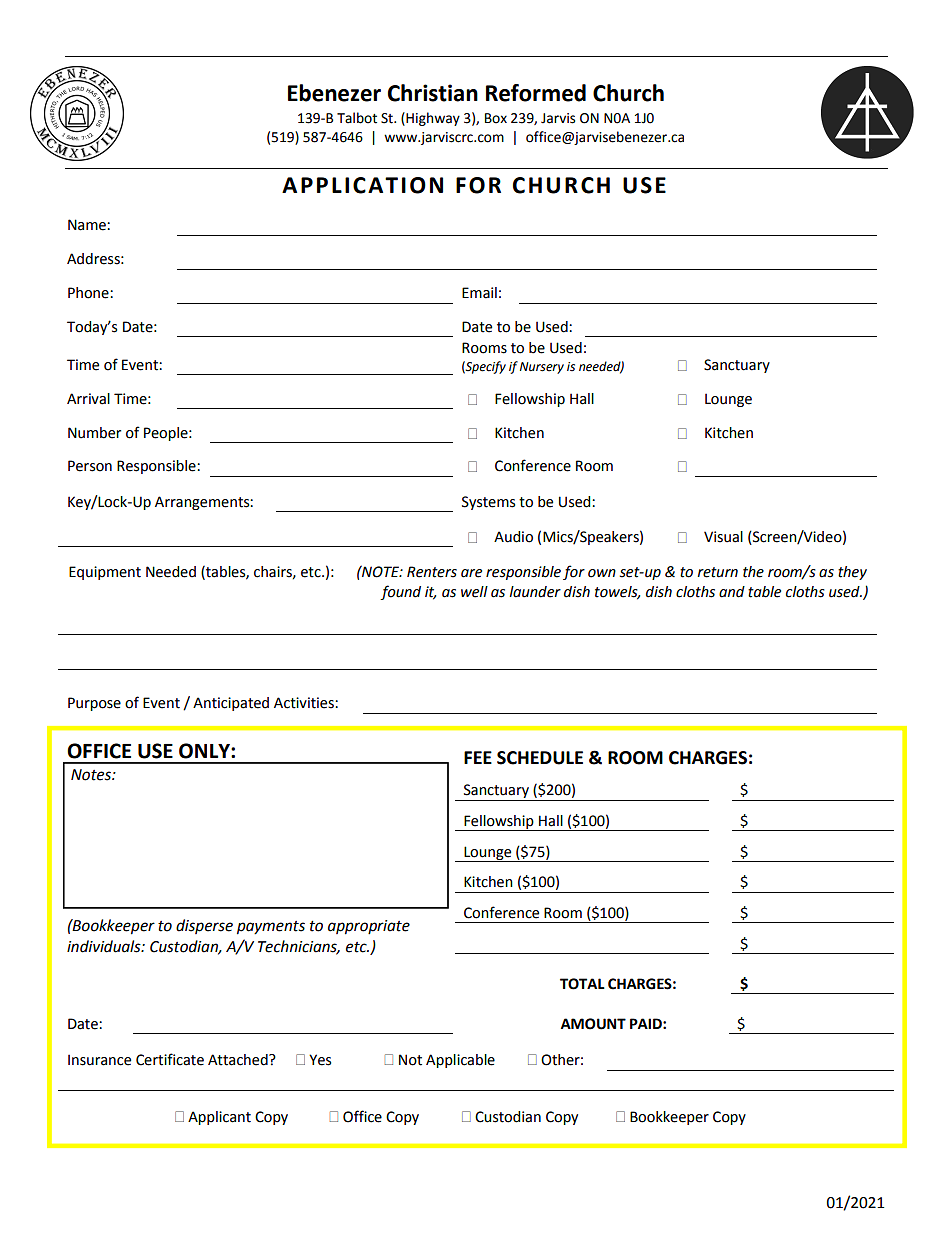 The height and width of the page is (1233, 952). What do you see at coordinates (204, 926) in the page?
I see `disperse` at bounding box center [204, 926].
